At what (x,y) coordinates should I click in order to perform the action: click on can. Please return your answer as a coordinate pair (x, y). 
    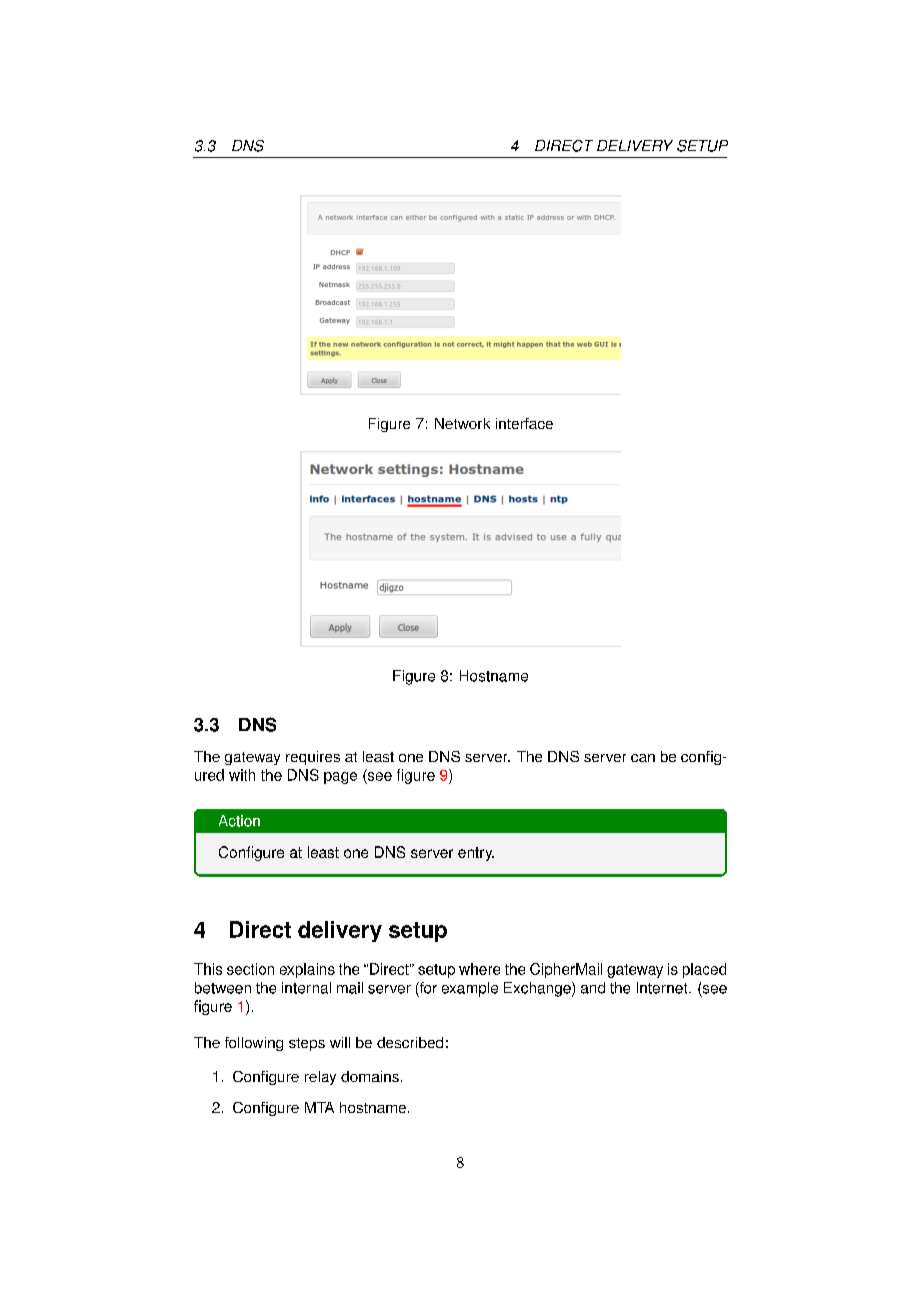
    Looking at the image, I should click on (643, 758).
